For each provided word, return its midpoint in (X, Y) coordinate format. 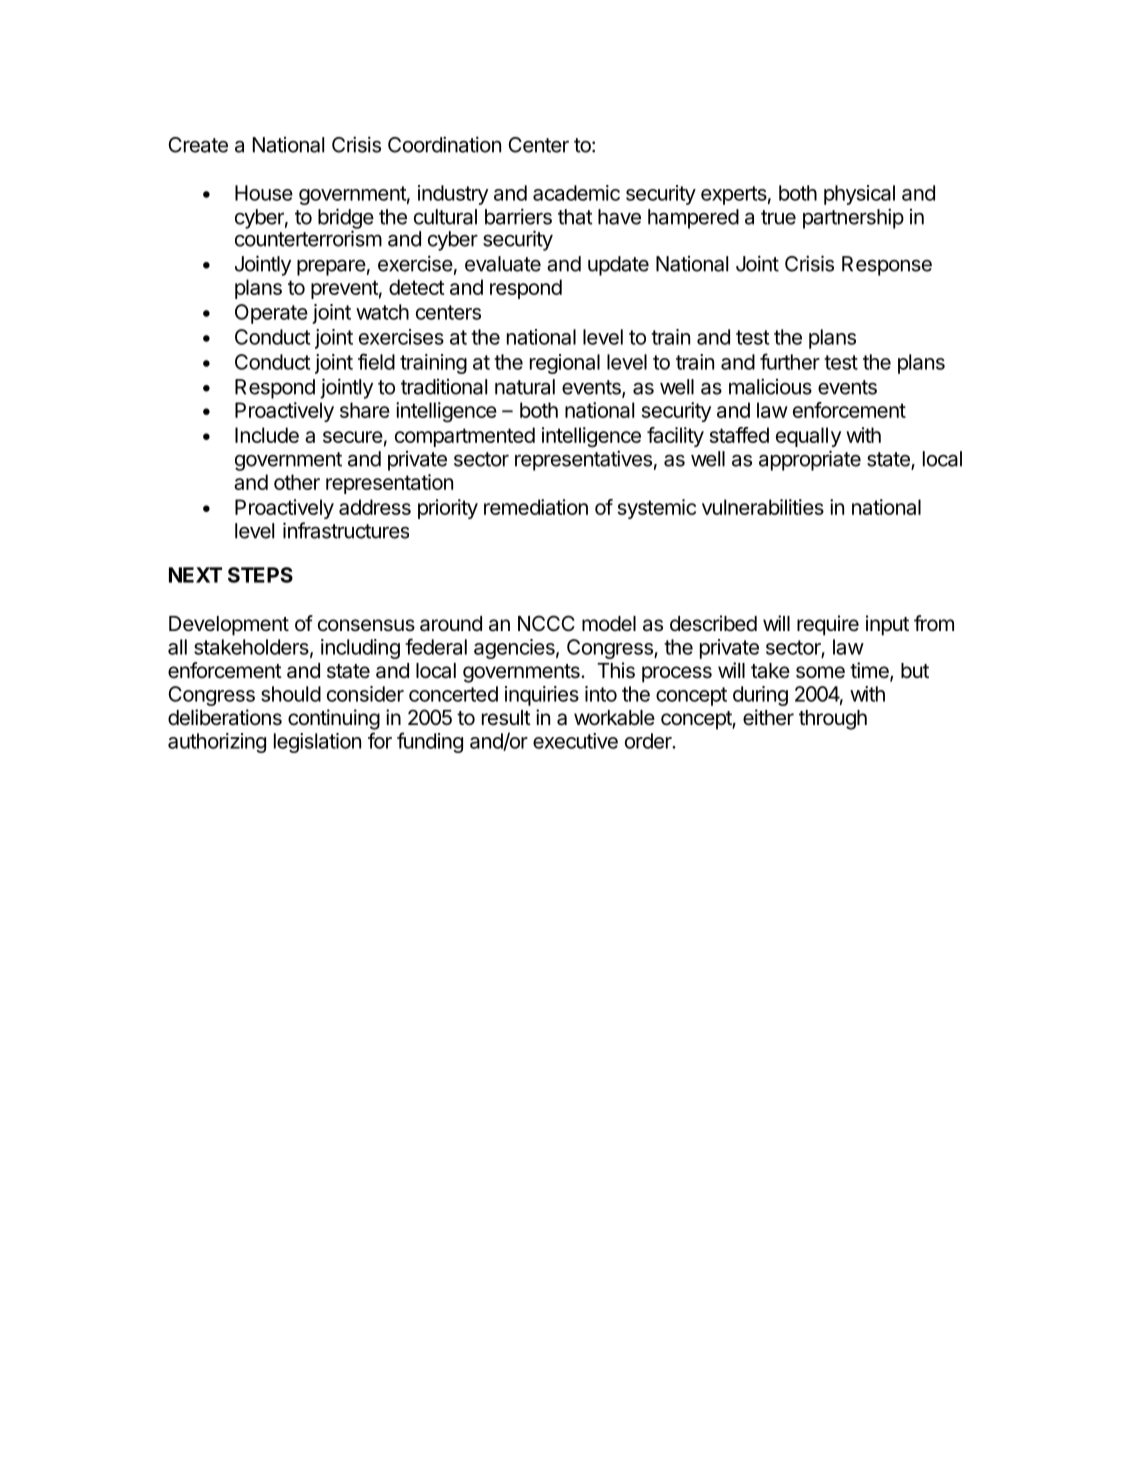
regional (565, 364)
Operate (271, 314)
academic (576, 193)
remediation (536, 507)
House (264, 193)
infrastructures (346, 530)
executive (575, 741)
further (790, 361)
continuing (334, 719)
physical (859, 195)
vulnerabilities (763, 507)
